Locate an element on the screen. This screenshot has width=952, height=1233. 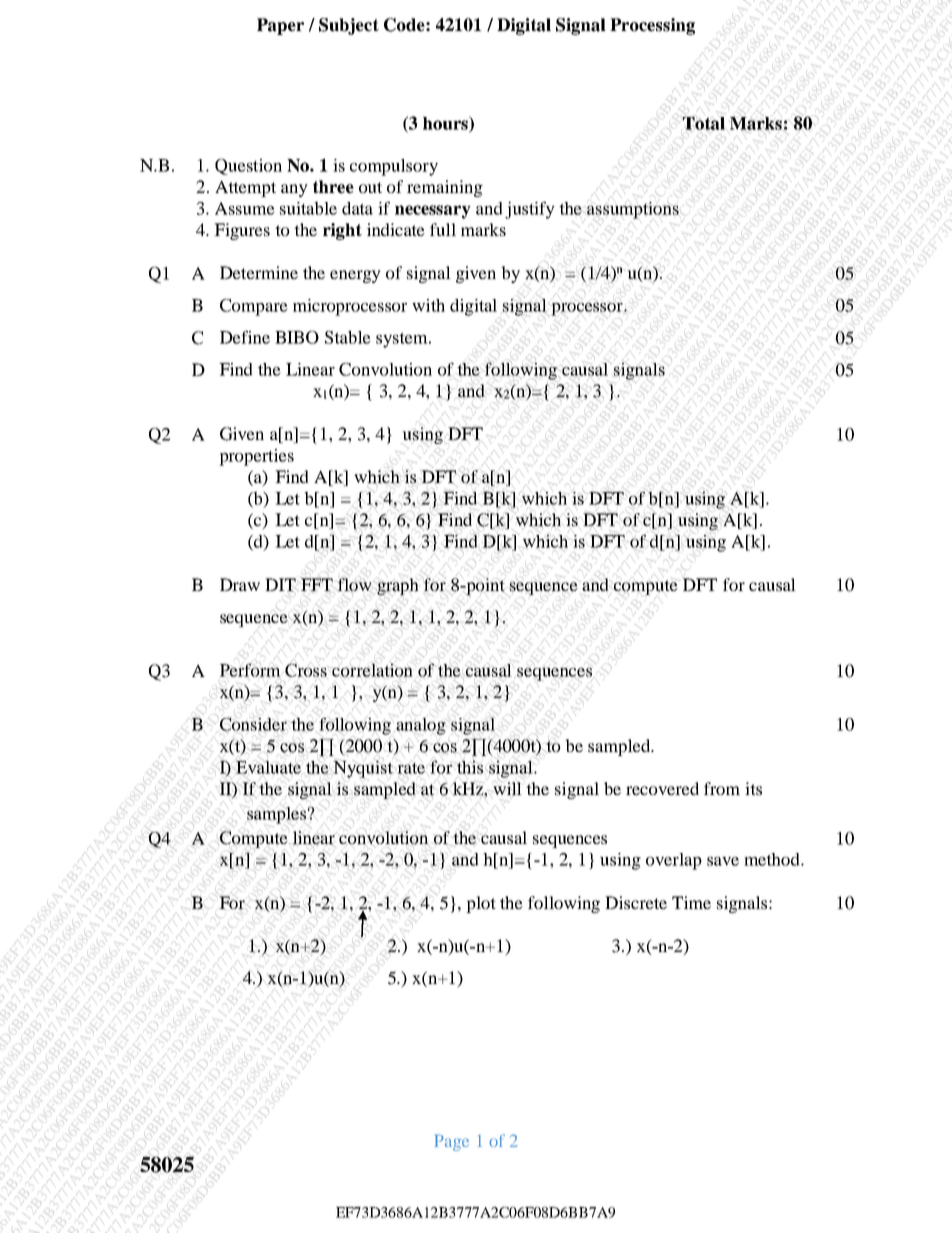
will is located at coordinates (507, 789).
